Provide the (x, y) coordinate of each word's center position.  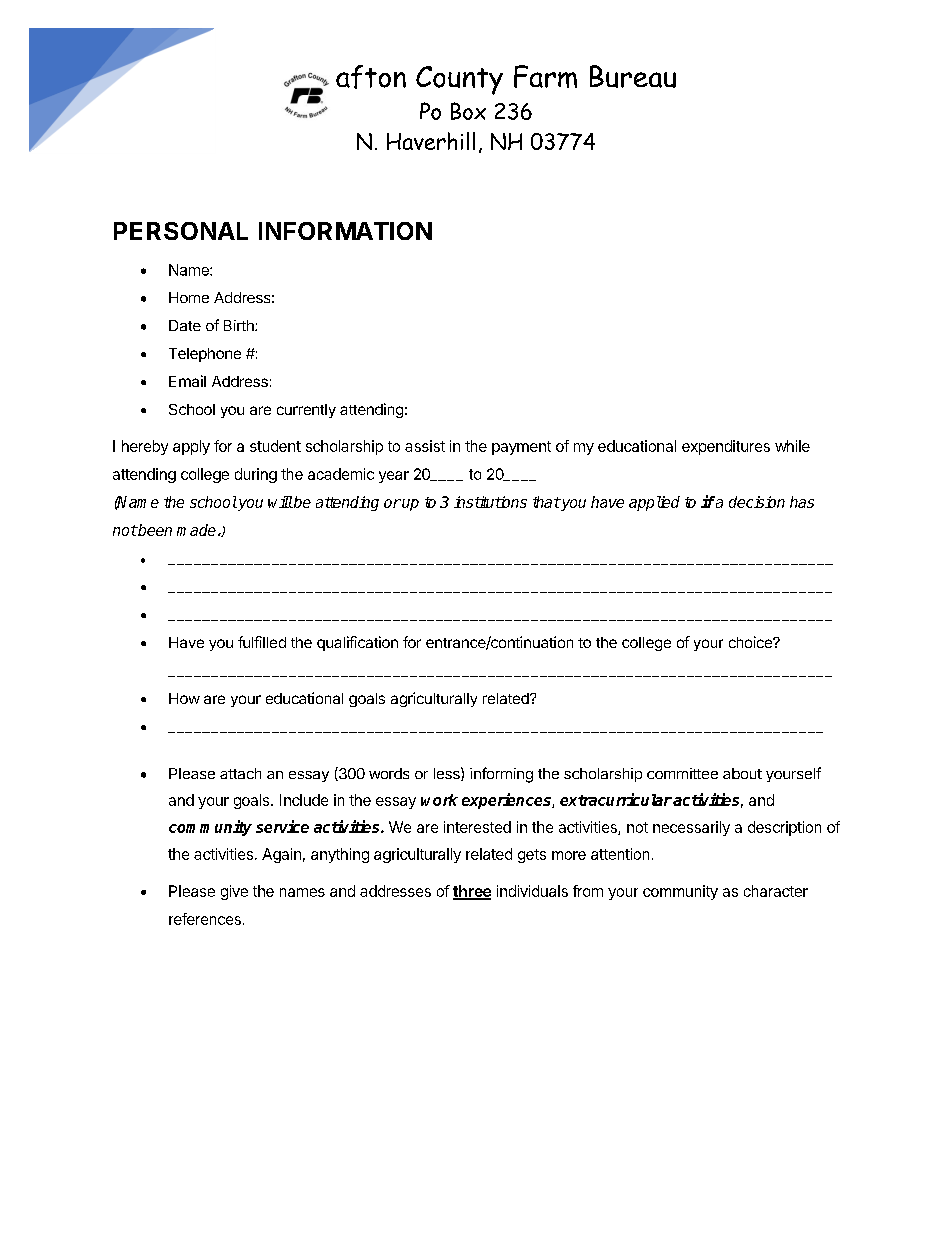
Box (468, 111)
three (472, 892)
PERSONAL (181, 231)
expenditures (726, 447)
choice (751, 642)
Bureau (633, 76)
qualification (357, 643)
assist (425, 446)
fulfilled (262, 642)
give (234, 892)
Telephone (205, 355)
